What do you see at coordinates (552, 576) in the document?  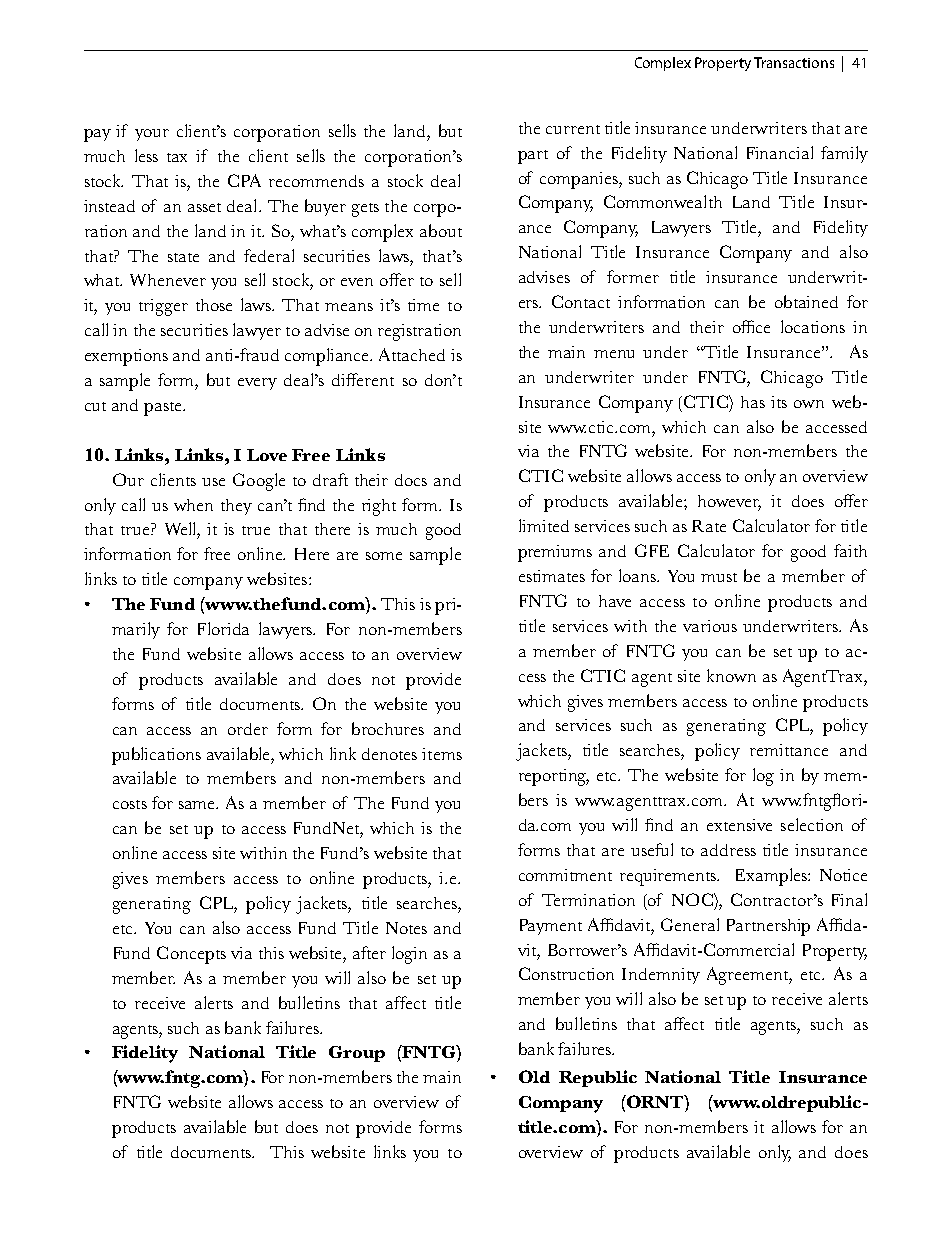 I see `estimates` at bounding box center [552, 576].
